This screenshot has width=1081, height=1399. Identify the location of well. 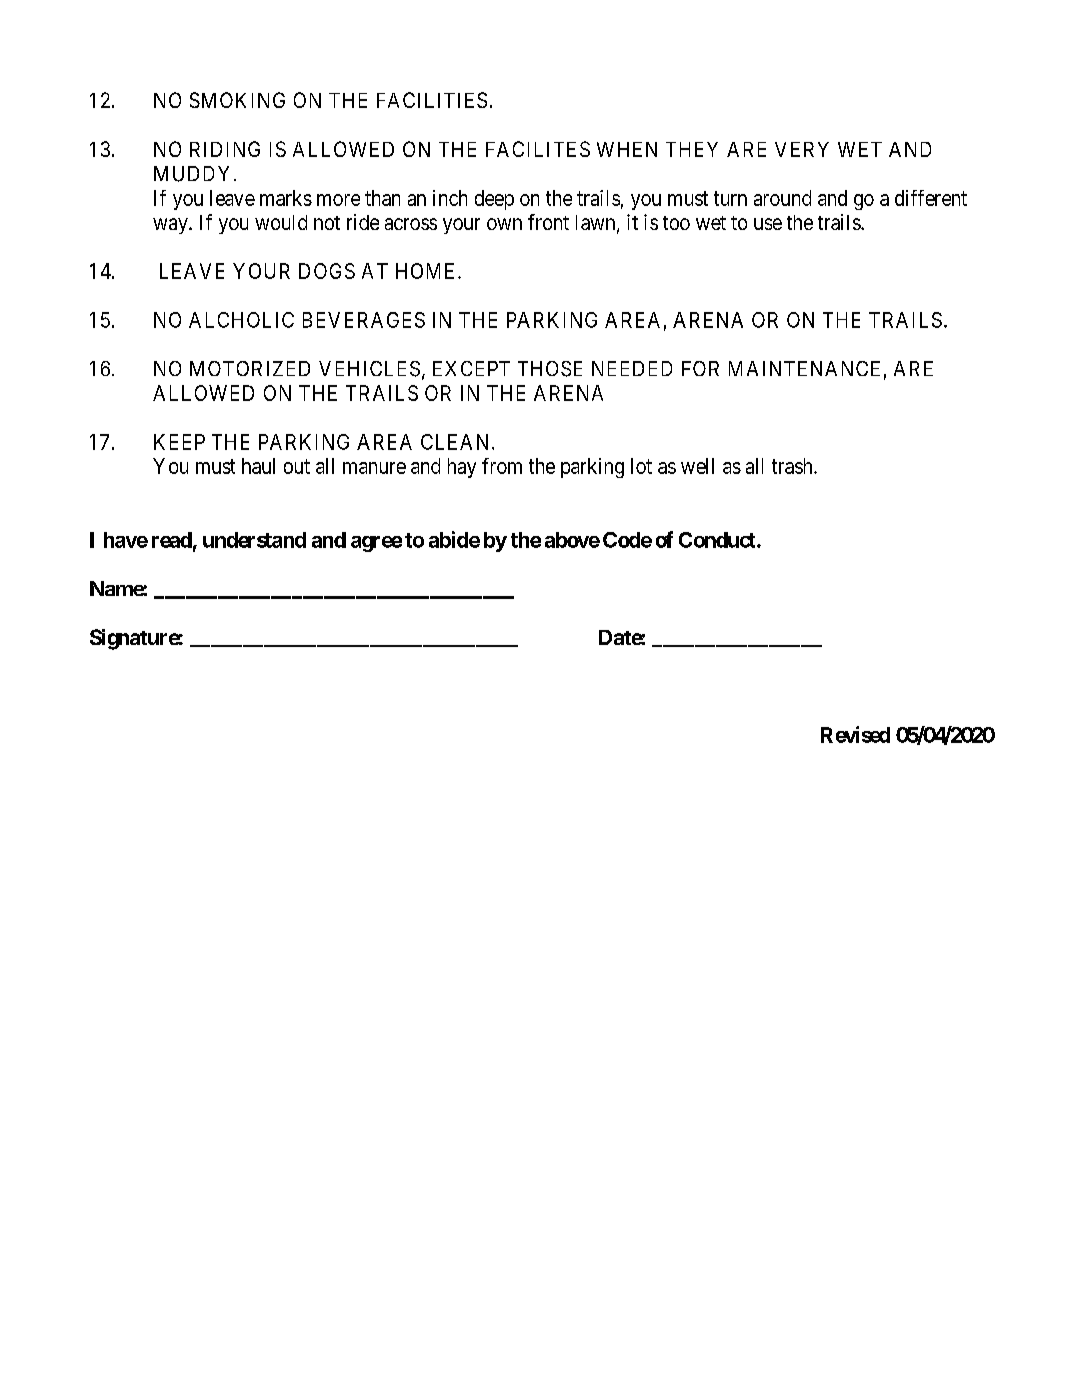
(697, 466).
